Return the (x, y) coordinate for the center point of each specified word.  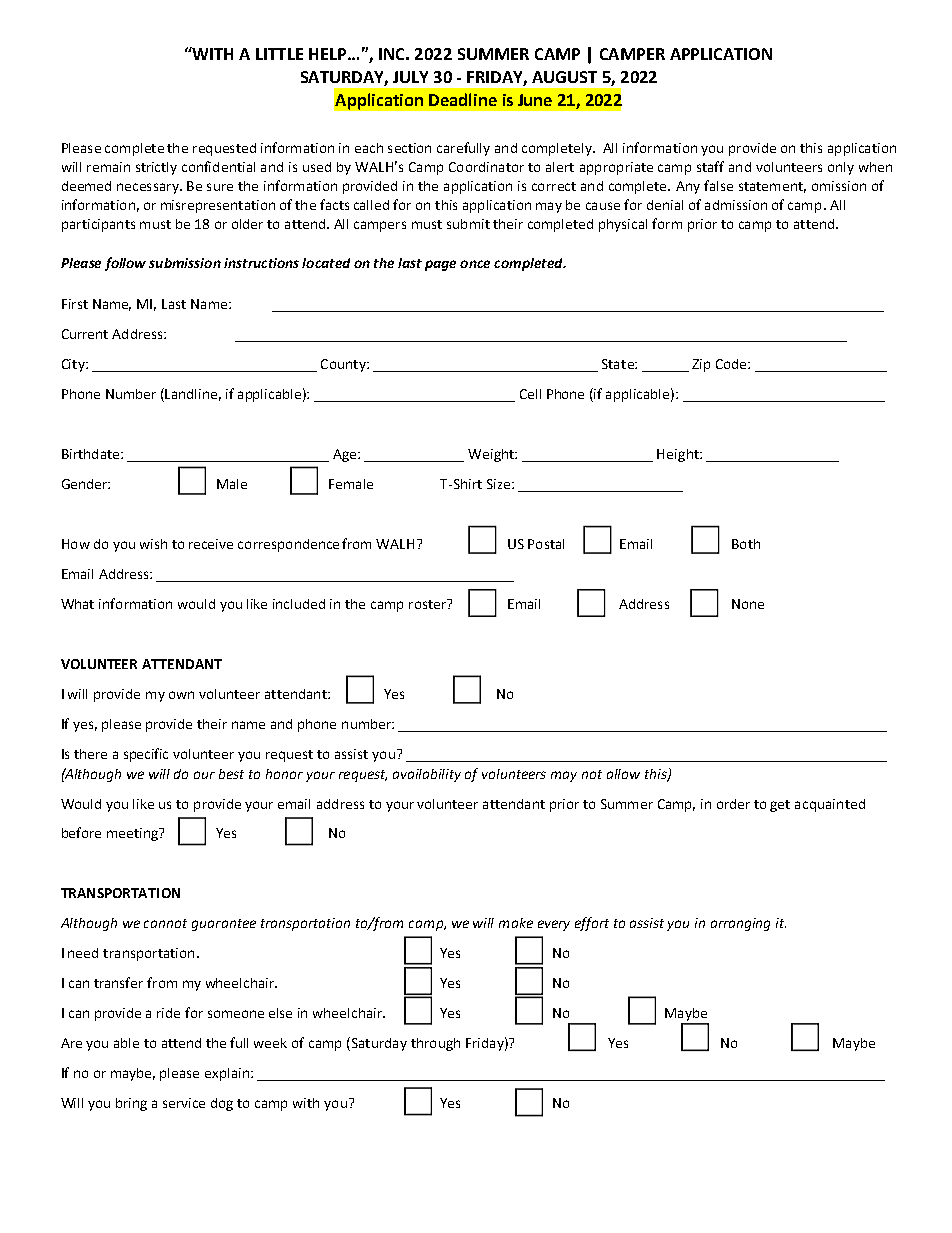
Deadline (463, 99)
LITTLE (279, 54)
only (841, 168)
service (184, 1103)
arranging (740, 924)
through (435, 1044)
